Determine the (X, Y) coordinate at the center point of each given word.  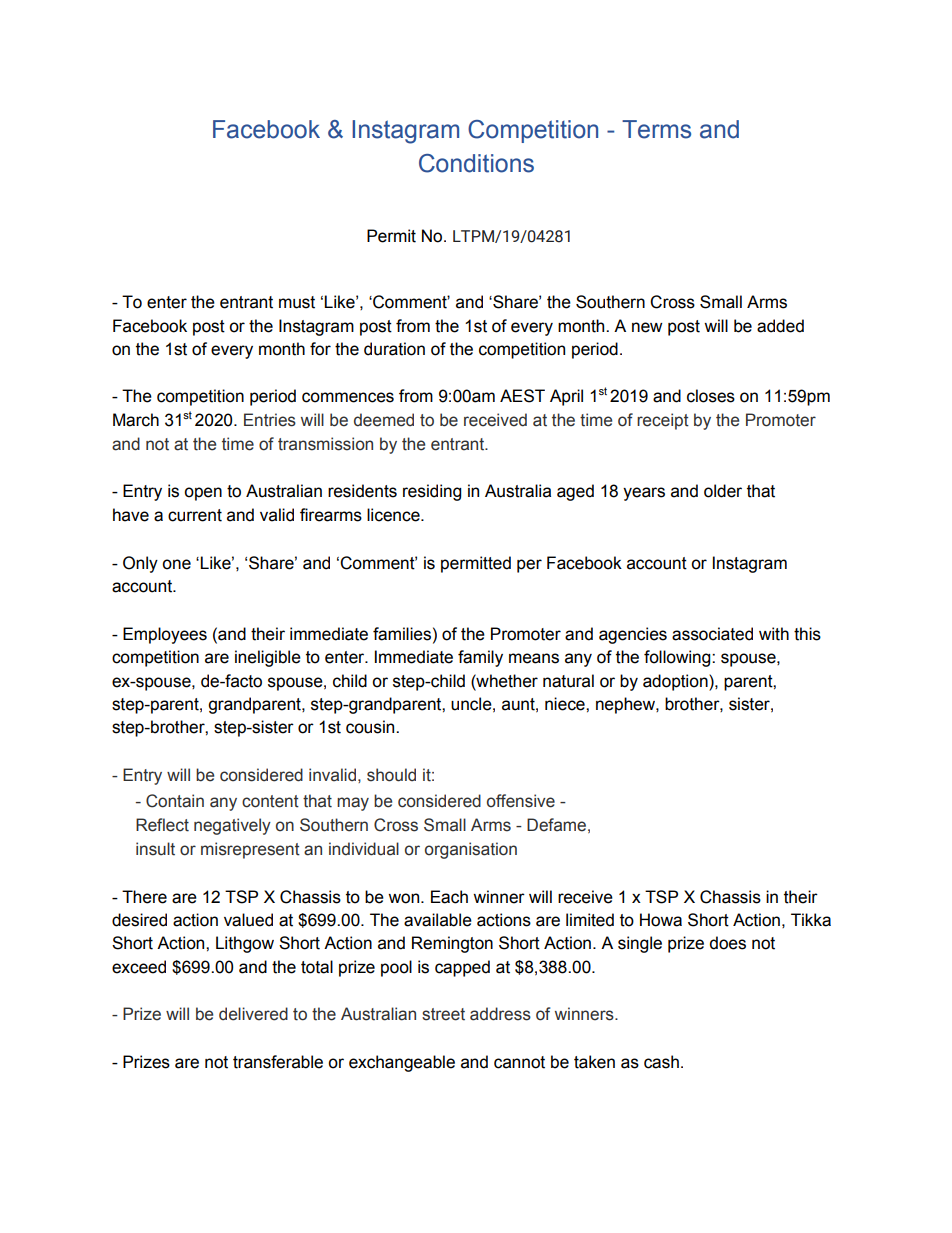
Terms (656, 129)
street (443, 1014)
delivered (253, 1014)
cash (661, 1062)
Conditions (476, 163)
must (297, 302)
